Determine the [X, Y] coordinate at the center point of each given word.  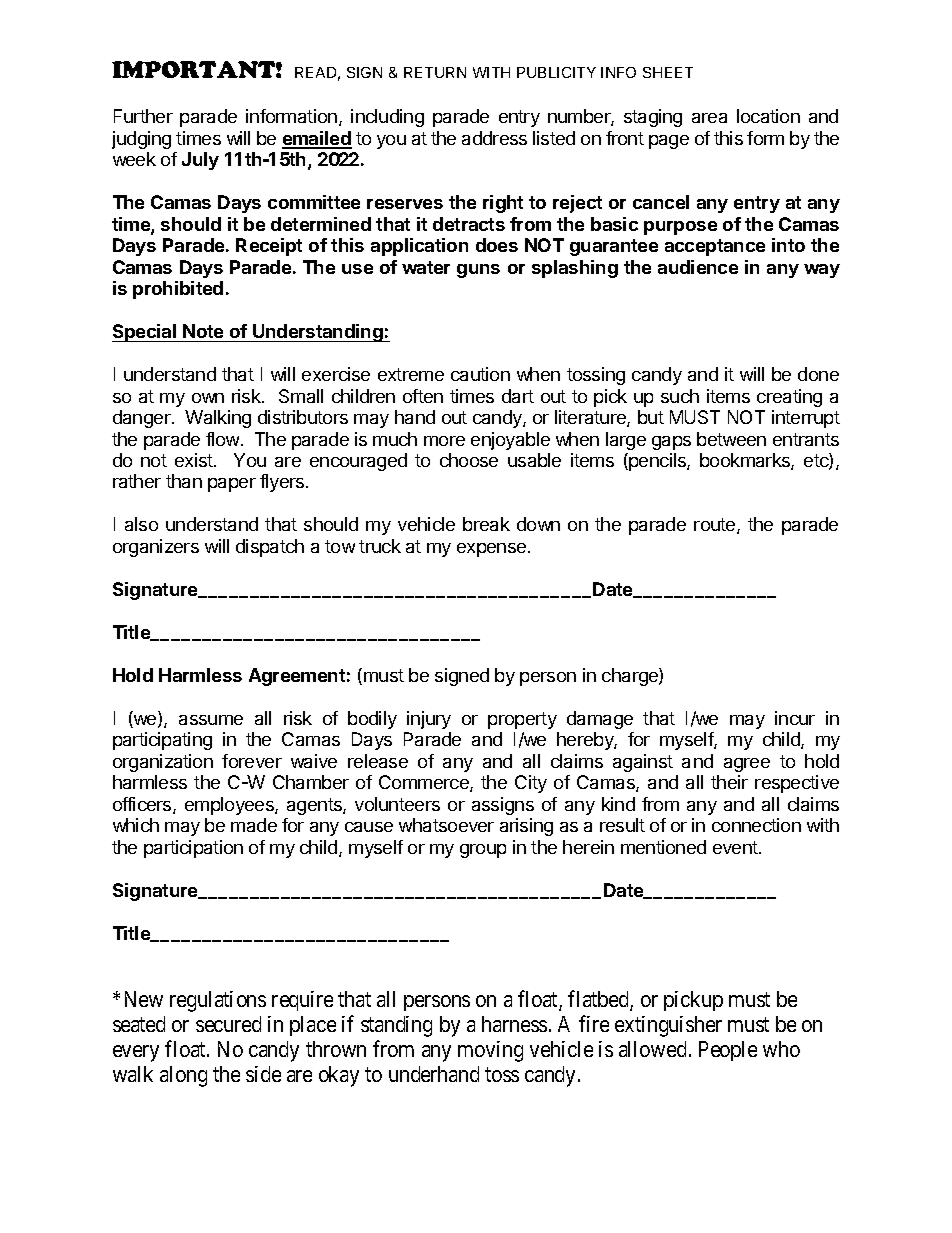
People [728, 1051]
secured [228, 1024]
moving [490, 1051]
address [494, 138]
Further [143, 116]
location [768, 116]
